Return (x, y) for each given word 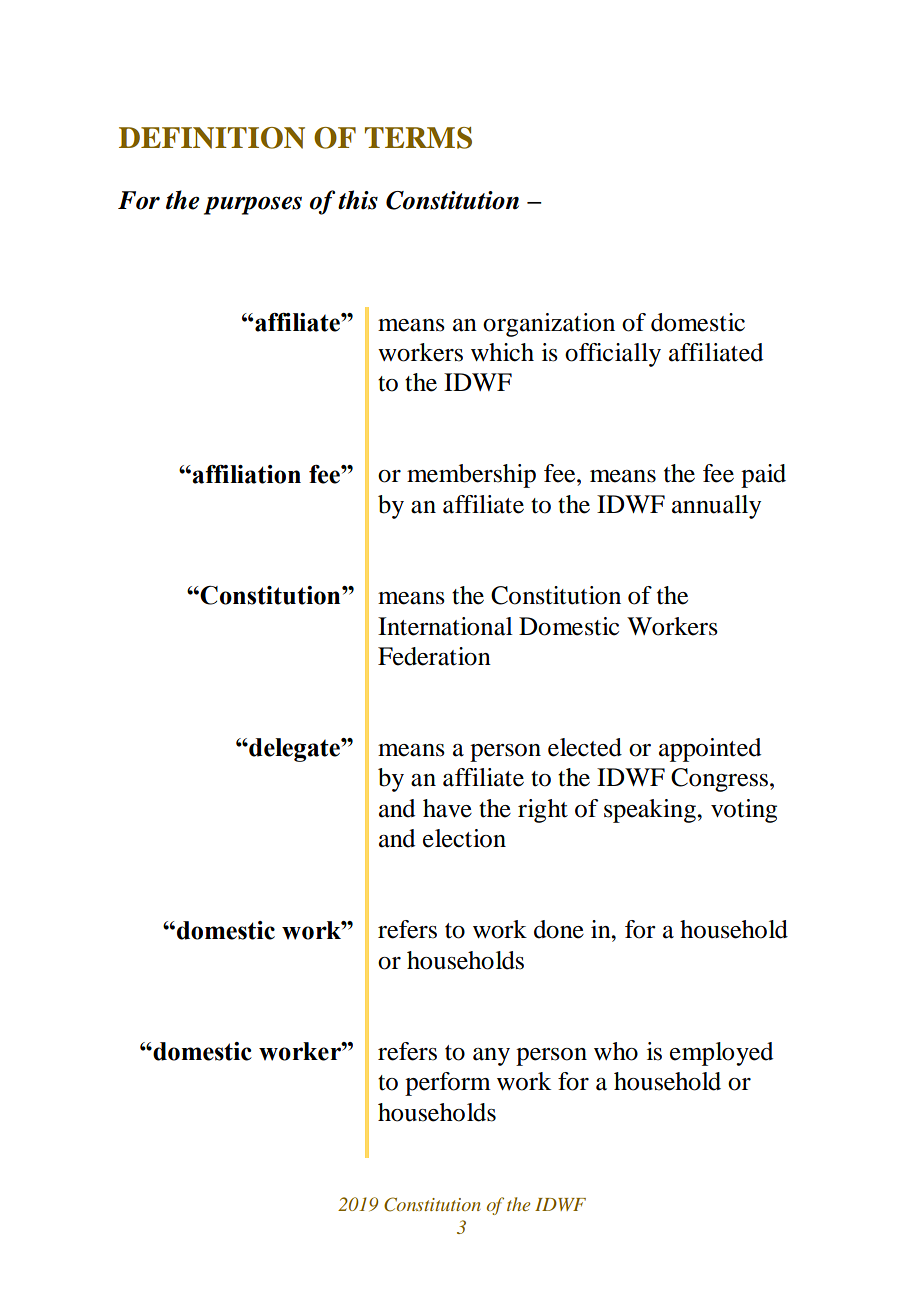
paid (763, 476)
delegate (294, 750)
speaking (651, 811)
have (447, 808)
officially (613, 355)
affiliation (246, 474)
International (445, 626)
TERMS (418, 138)
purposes (253, 205)
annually (716, 507)
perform (448, 1084)
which (502, 352)
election (464, 838)
